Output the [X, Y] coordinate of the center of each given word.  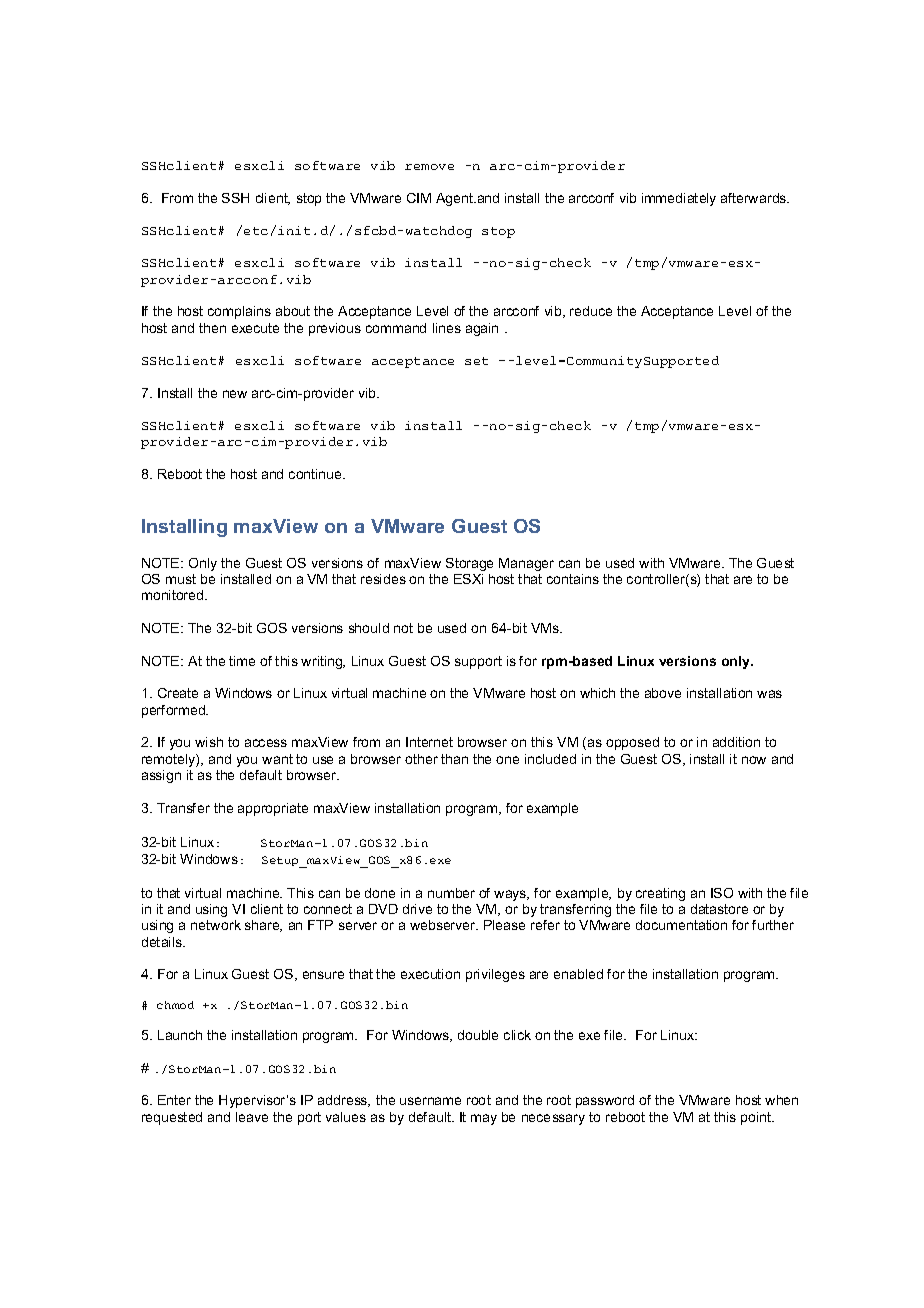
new [235, 394]
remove [429, 167]
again [482, 329]
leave [252, 1117]
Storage [469, 564]
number [451, 893]
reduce [591, 311]
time [242, 661]
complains [239, 312]
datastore [719, 909]
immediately [679, 199]
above [663, 693]
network [216, 925]
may [484, 1119]
